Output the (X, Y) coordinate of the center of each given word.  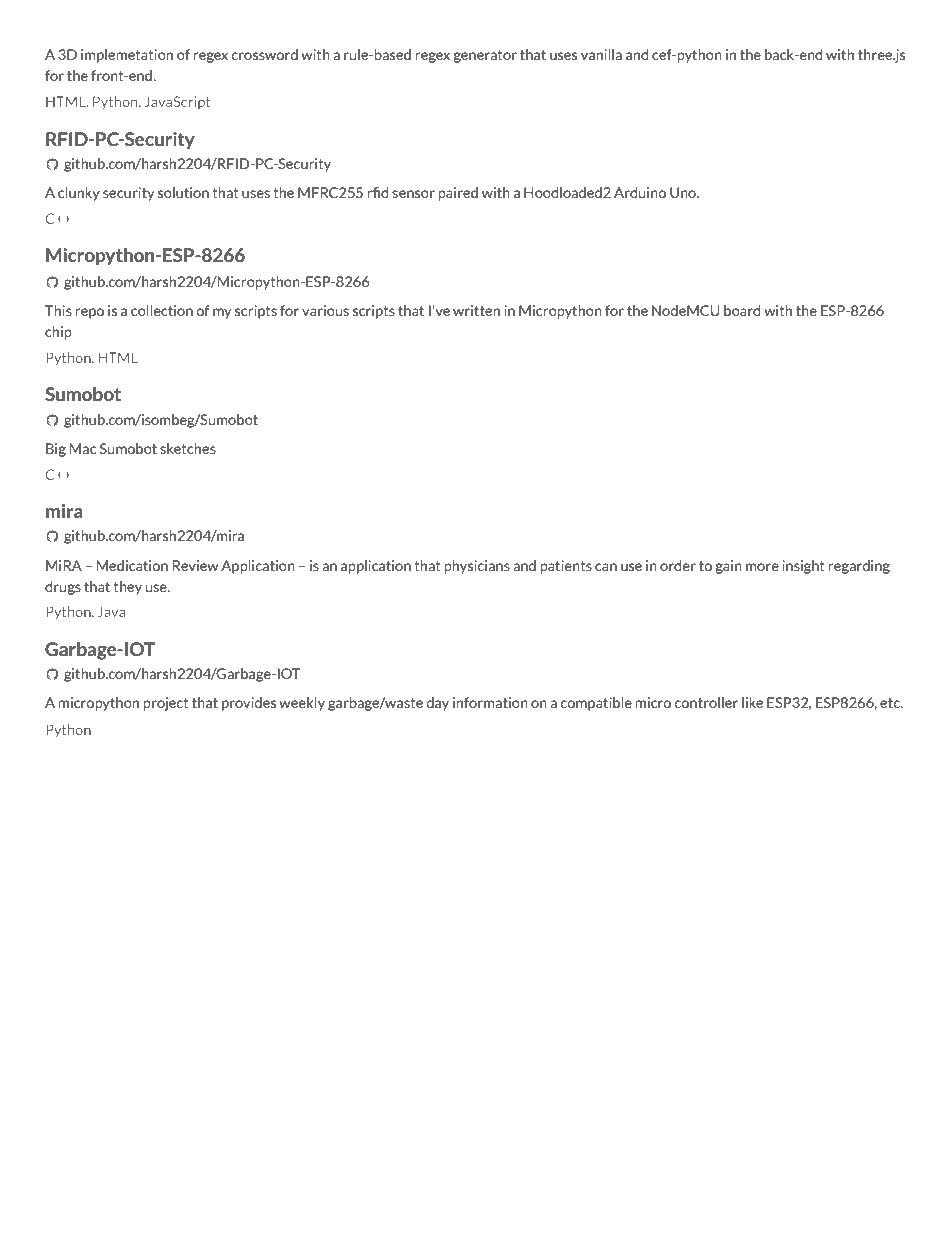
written (476, 310)
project (166, 704)
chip (58, 333)
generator (485, 56)
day (437, 704)
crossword (265, 54)
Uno (684, 192)
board (742, 310)
